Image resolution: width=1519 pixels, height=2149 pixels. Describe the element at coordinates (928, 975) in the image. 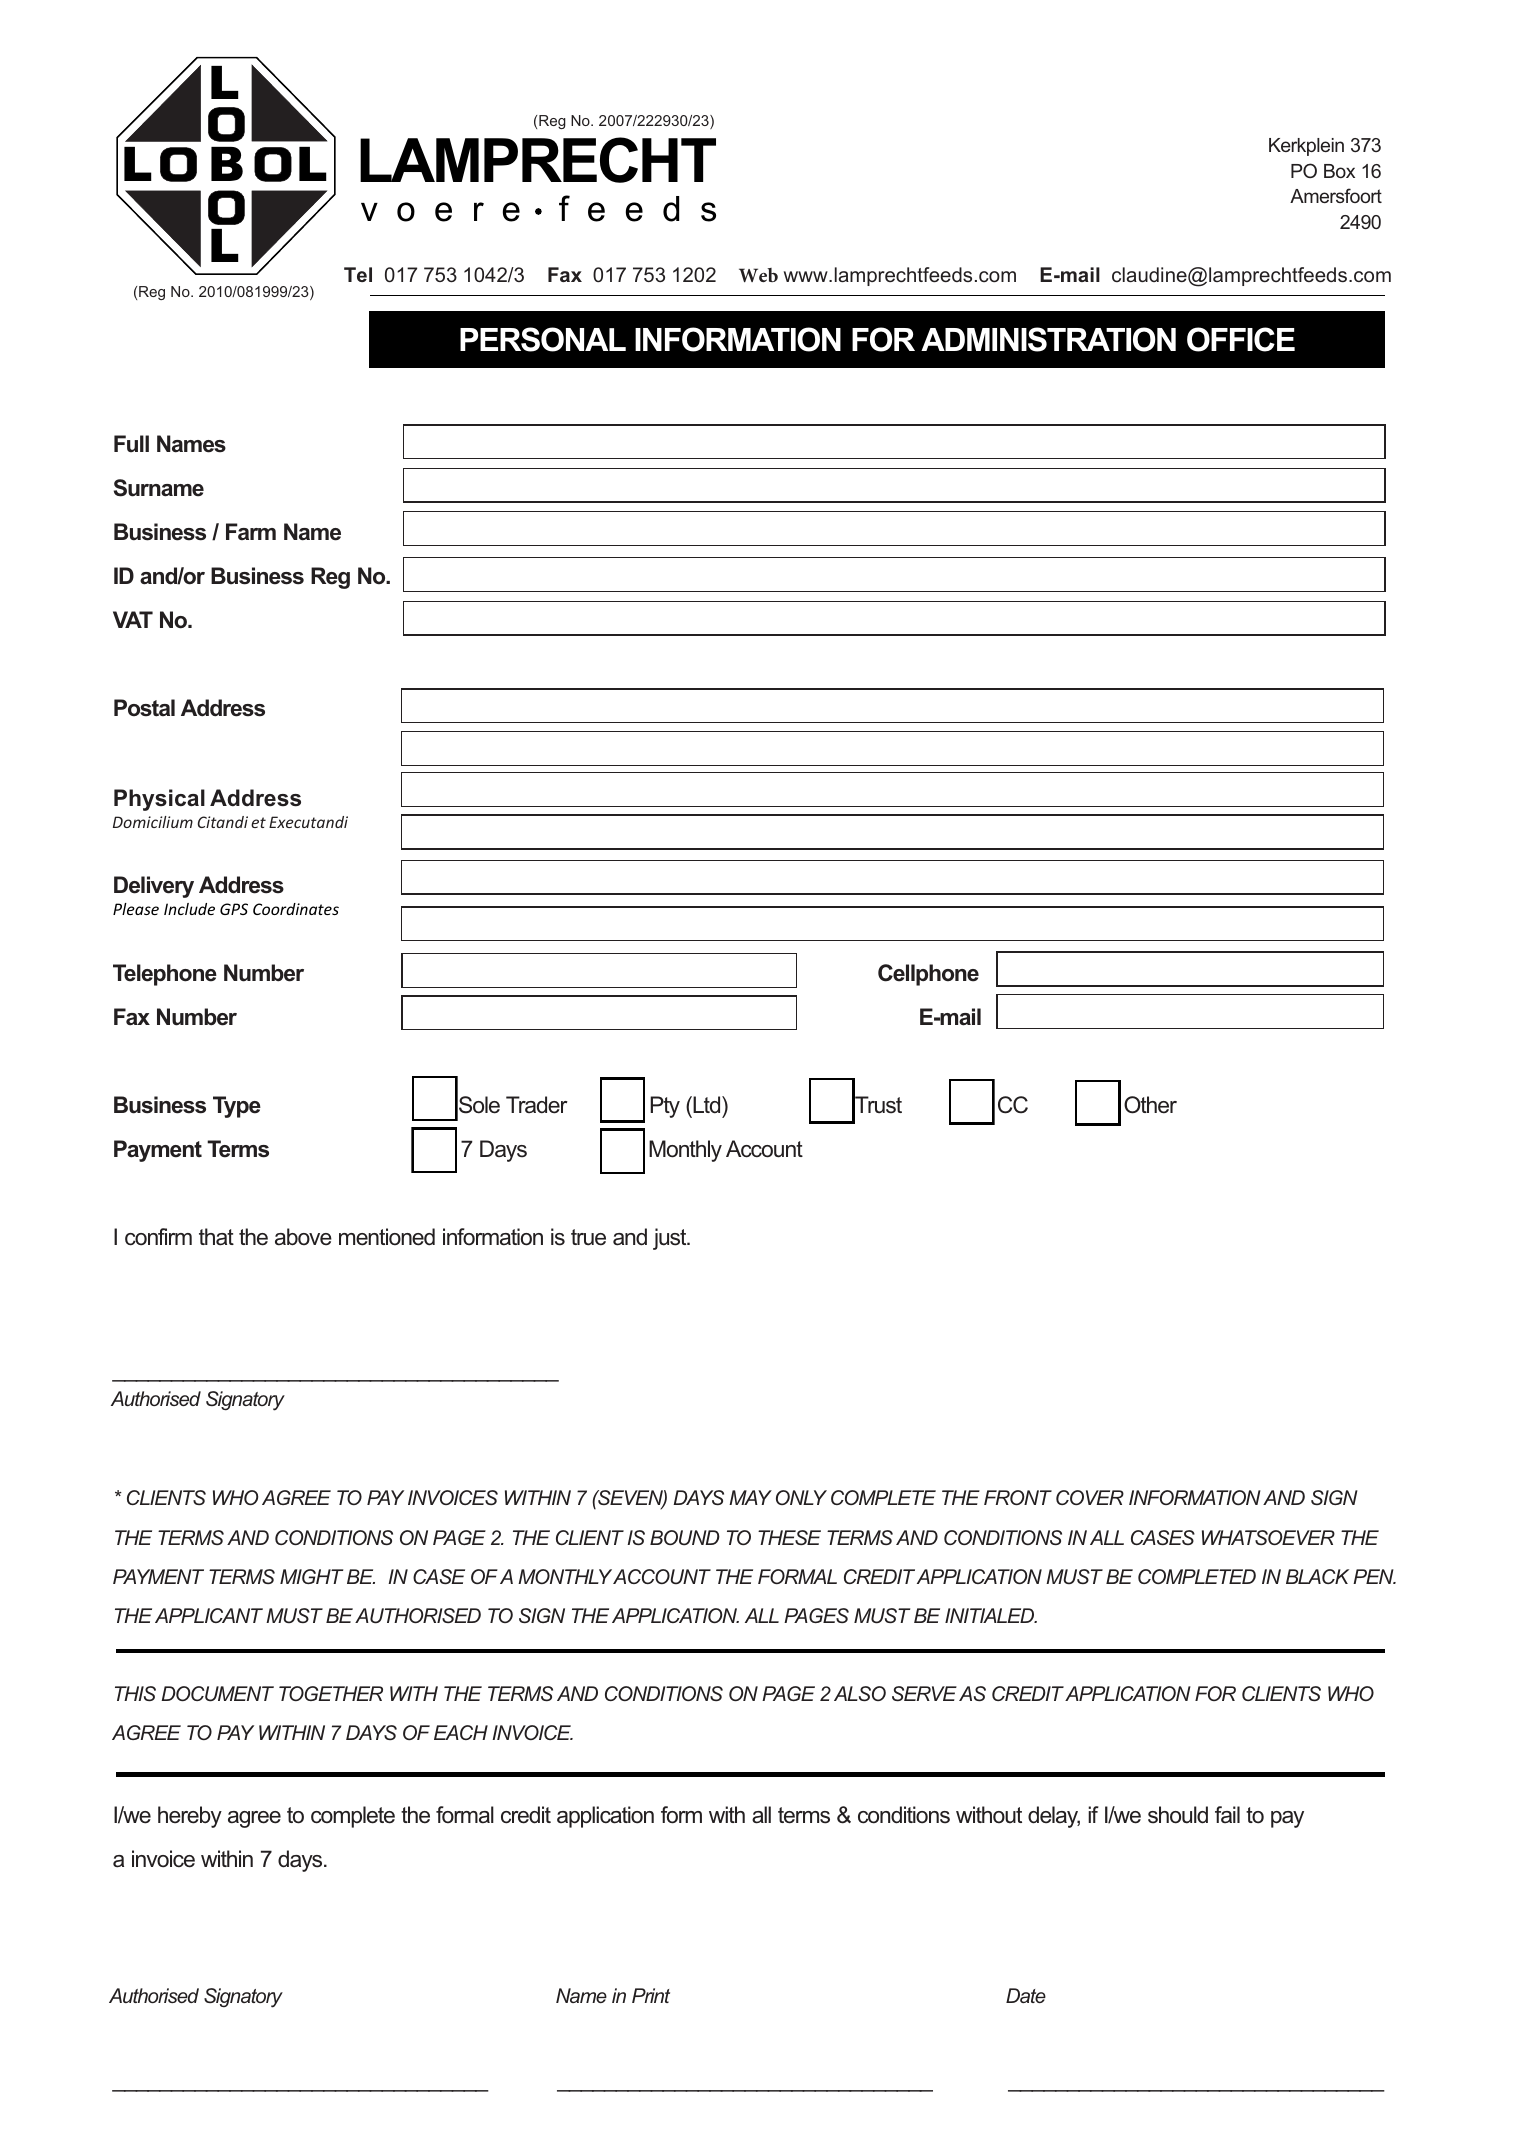

I see `Cellphone` at that location.
